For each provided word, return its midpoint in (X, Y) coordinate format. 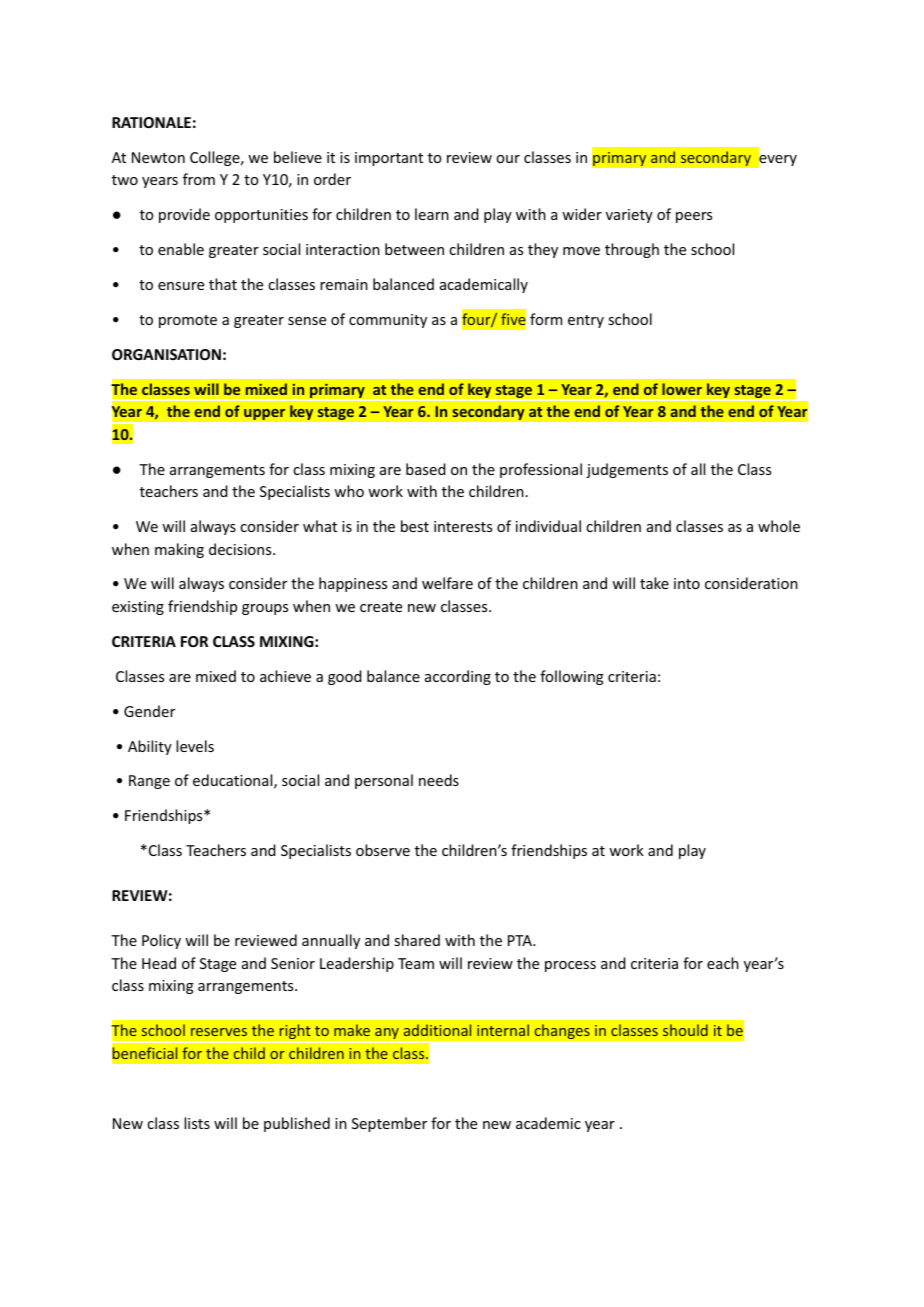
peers (694, 217)
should (685, 1030)
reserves (219, 1032)
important (389, 159)
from (199, 179)
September (389, 1124)
